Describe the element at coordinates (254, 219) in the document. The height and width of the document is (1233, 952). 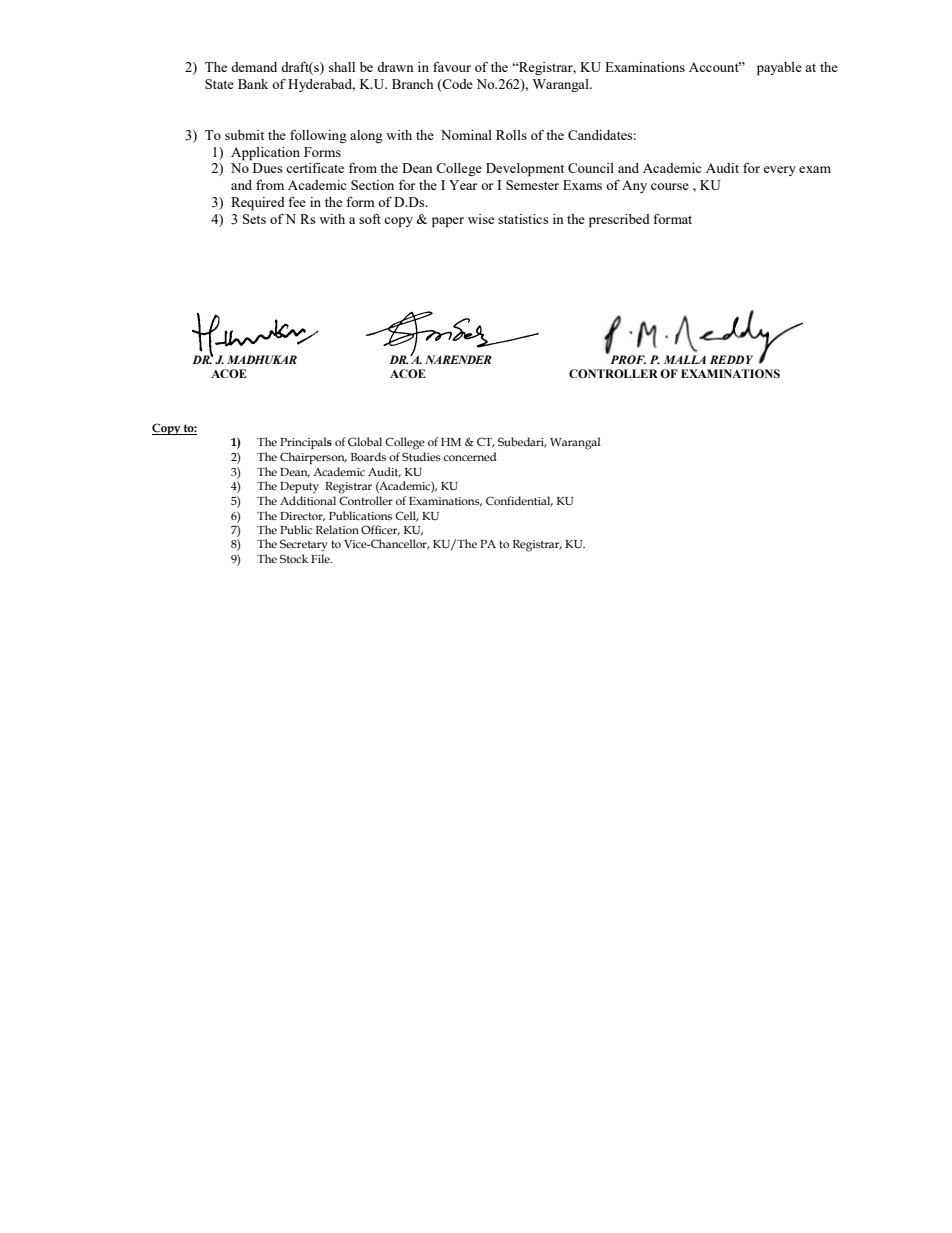
I see `Sets` at that location.
